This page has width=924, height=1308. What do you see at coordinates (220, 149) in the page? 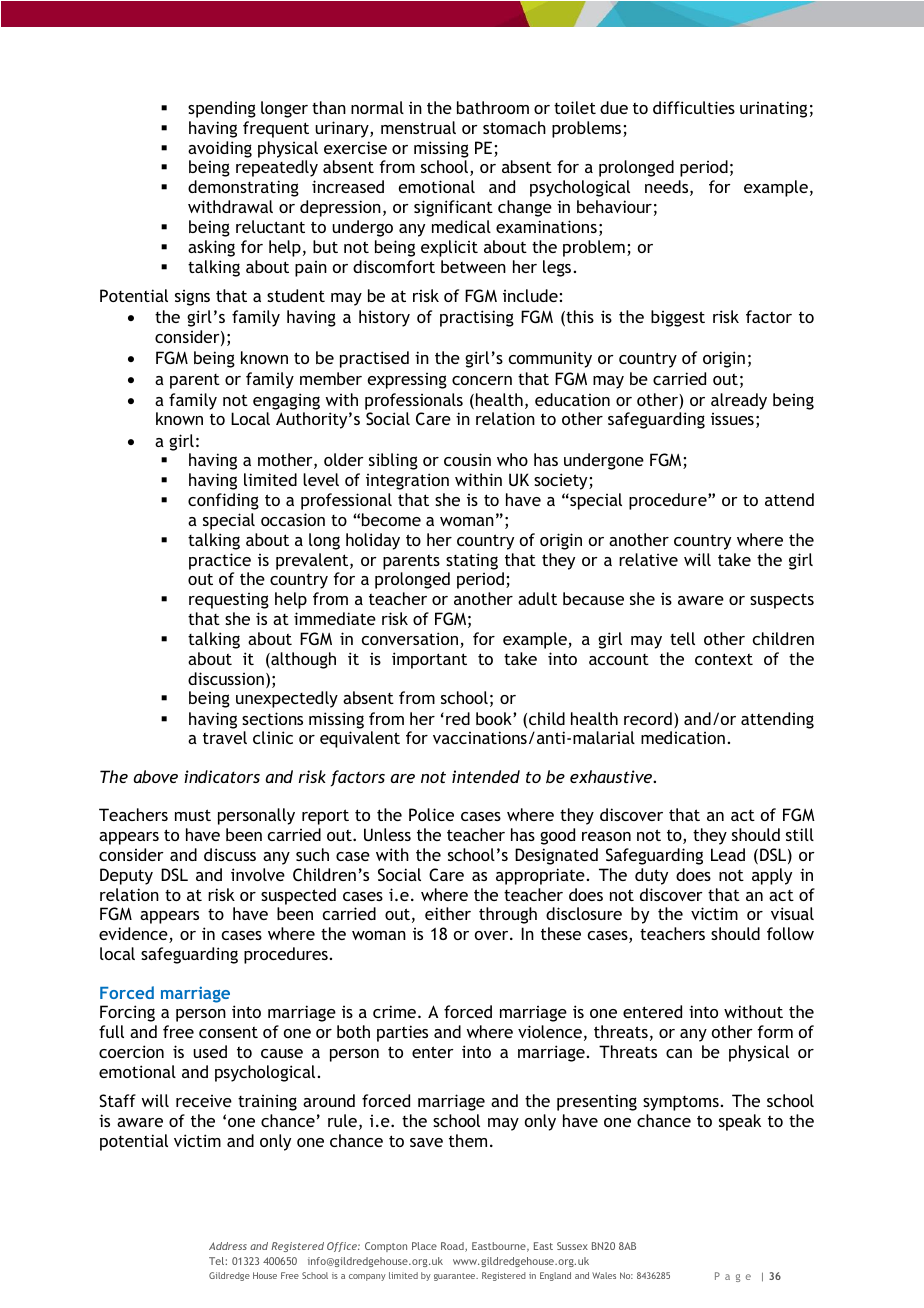
I see `avoiding` at bounding box center [220, 149].
